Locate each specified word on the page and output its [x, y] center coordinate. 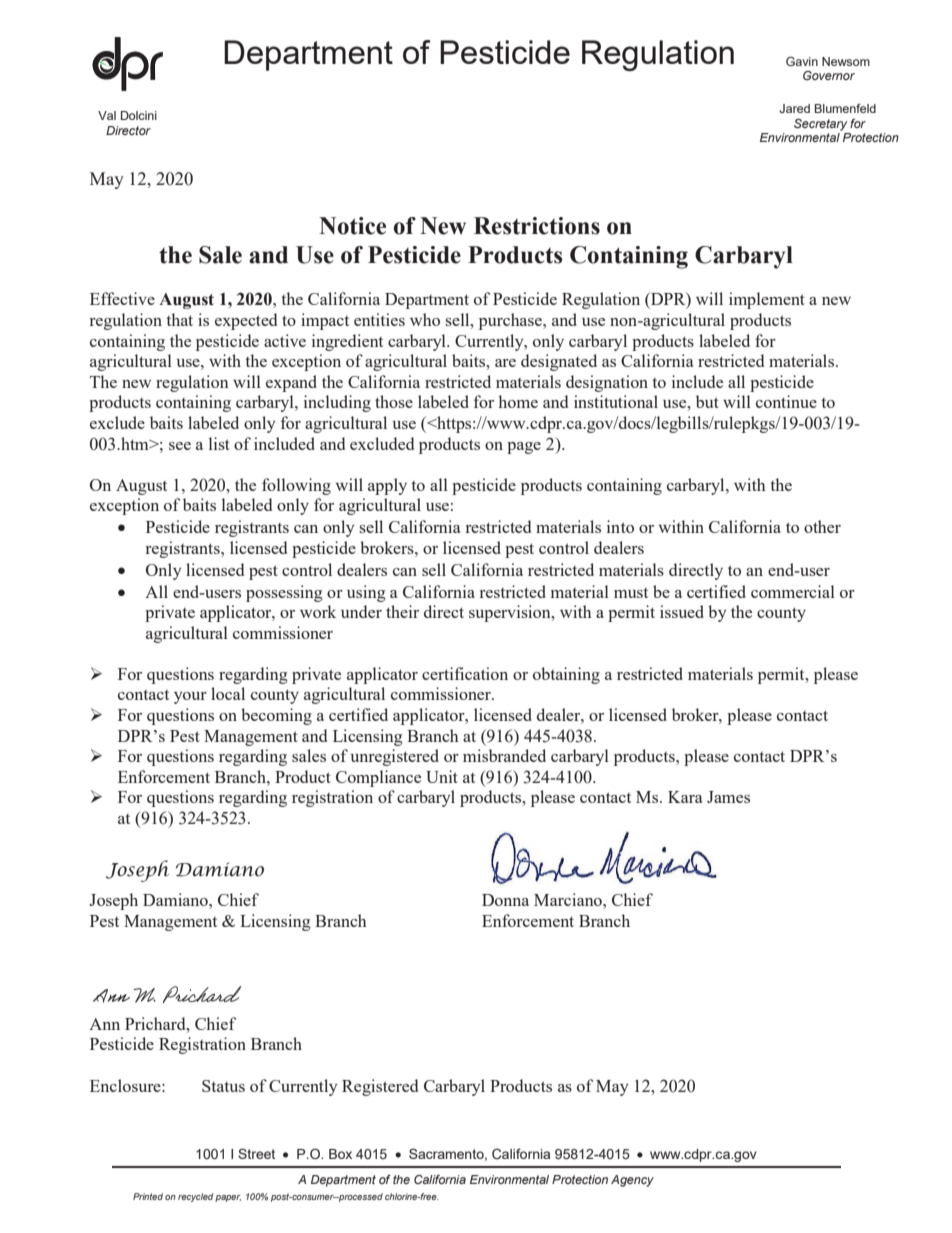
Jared [794, 108]
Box [340, 1154]
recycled [195, 1197]
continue [786, 401]
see [180, 446]
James [728, 797]
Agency [632, 1181]
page [524, 448]
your [190, 698]
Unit [442, 776]
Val [107, 115]
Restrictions [537, 226]
